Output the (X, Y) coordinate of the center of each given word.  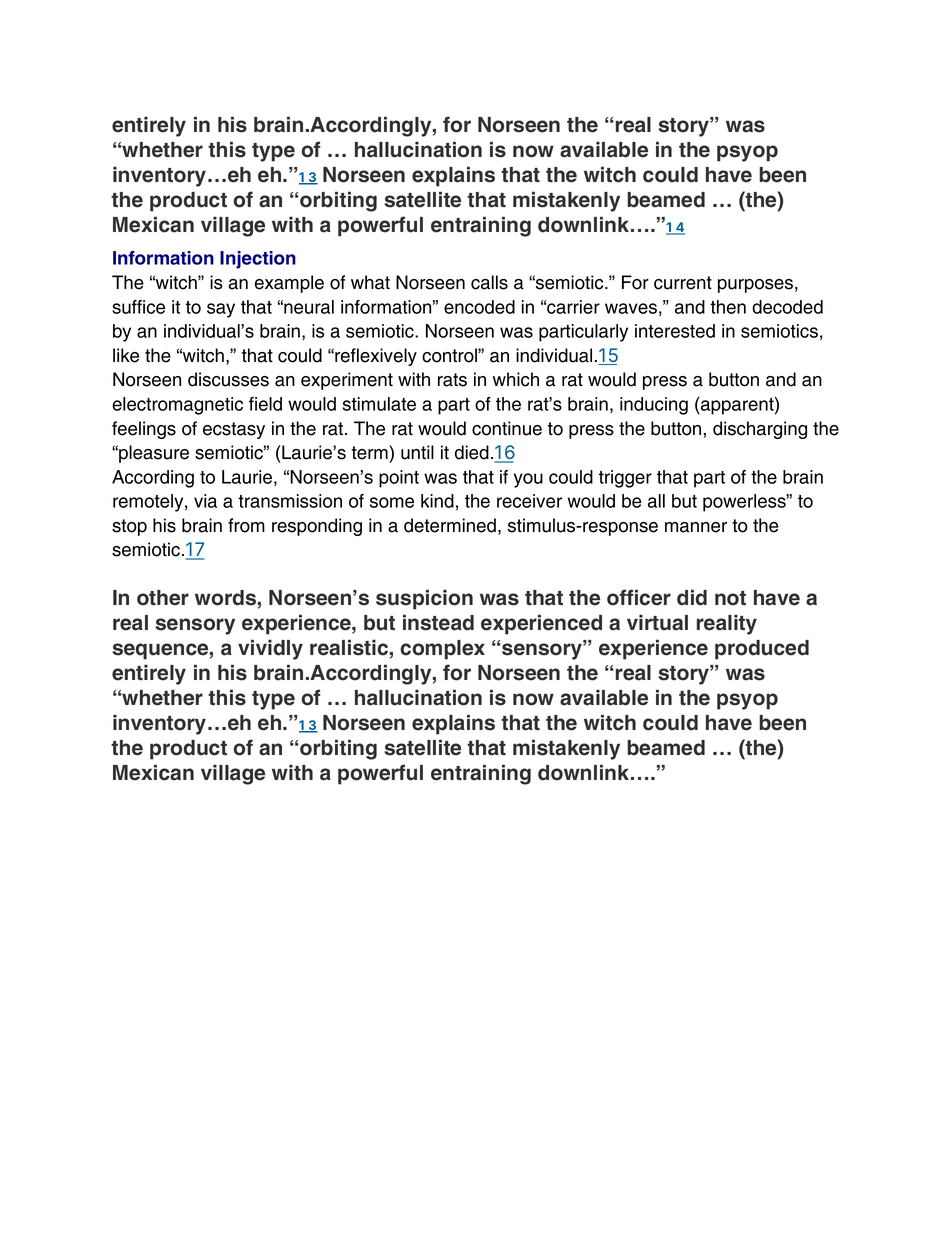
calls (489, 282)
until (417, 452)
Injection (258, 260)
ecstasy (234, 430)
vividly (270, 649)
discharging (760, 430)
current (683, 283)
